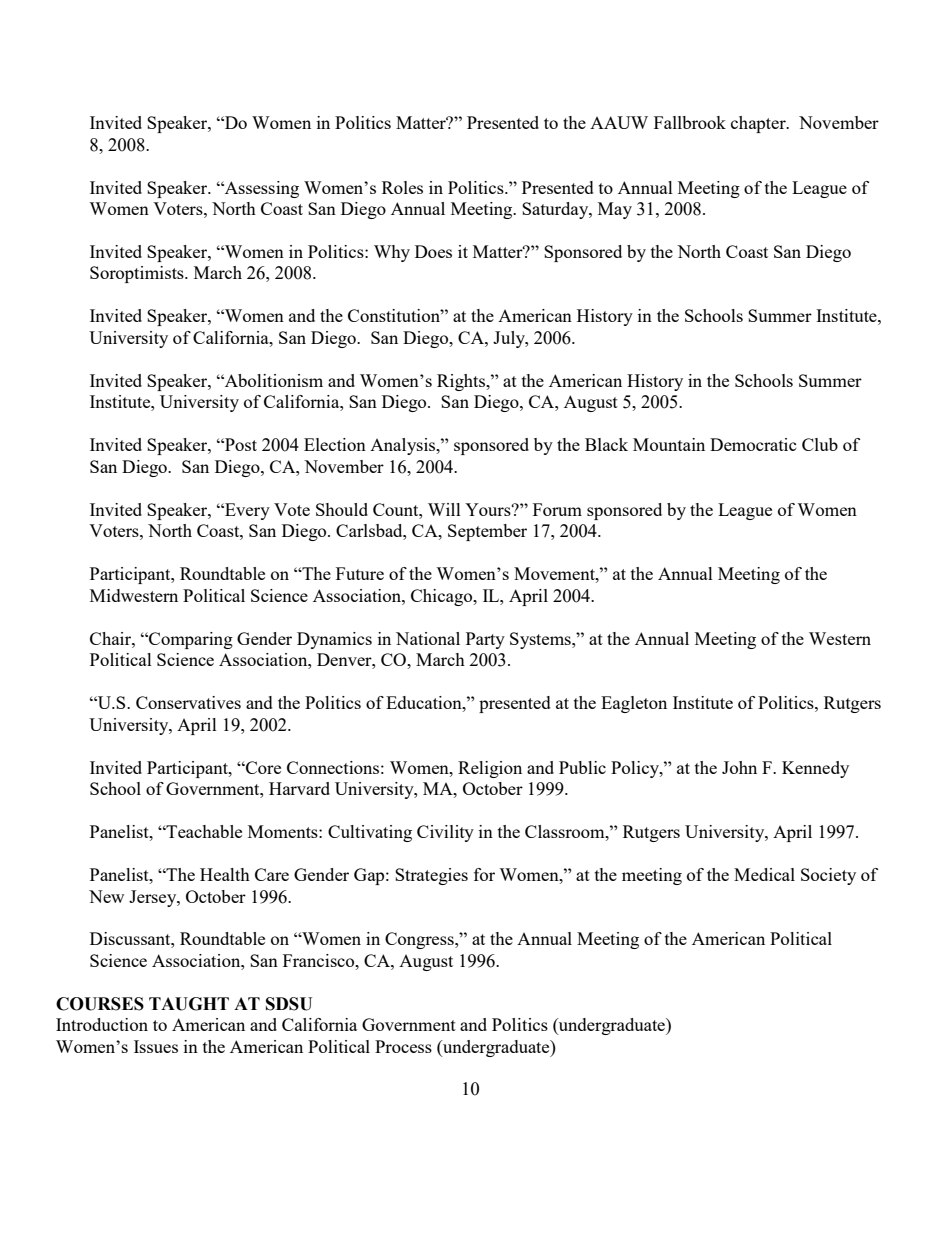  What do you see at coordinates (443, 597) in the image?
I see `Chicago` at bounding box center [443, 597].
